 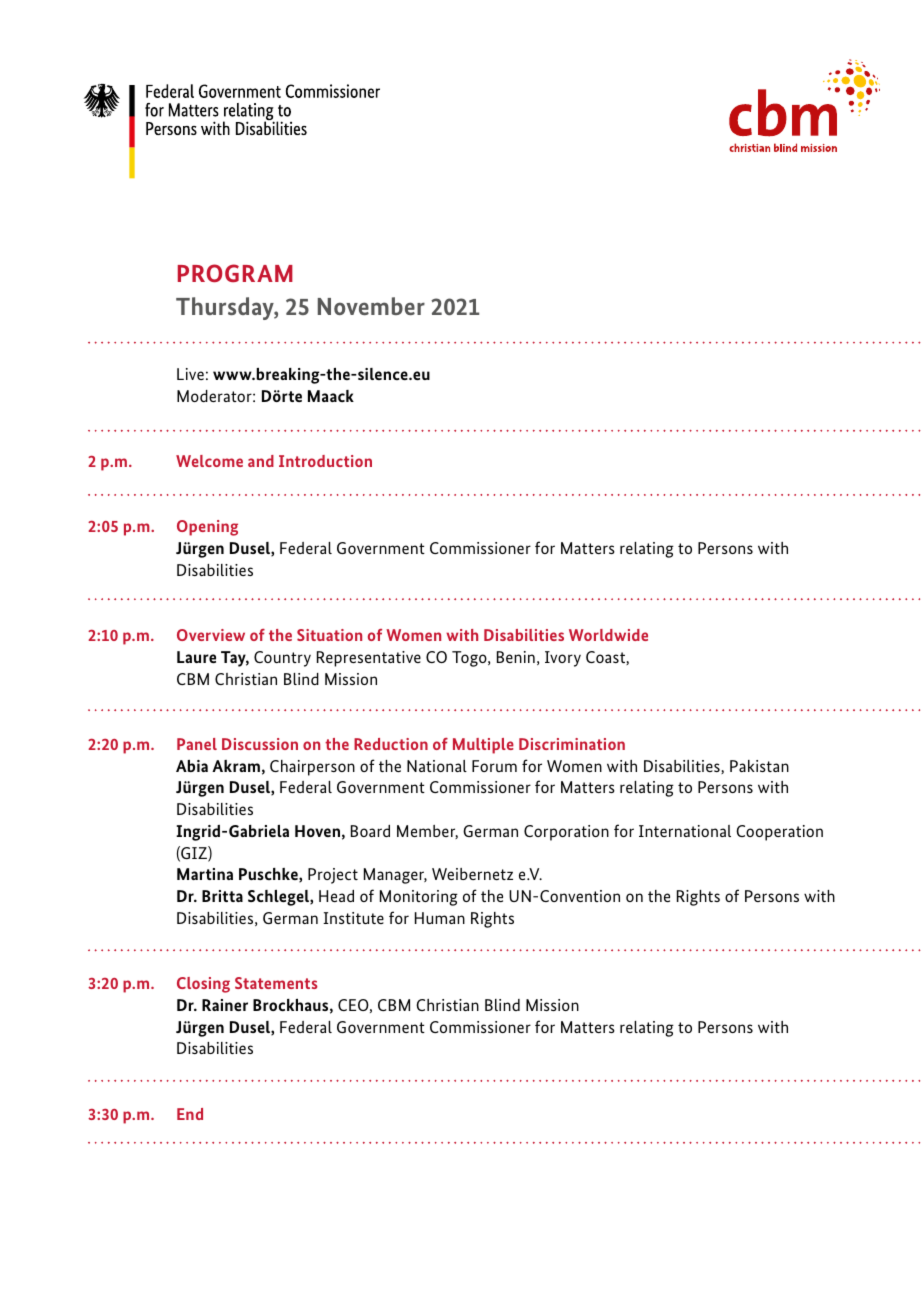 What do you see at coordinates (325, 461) in the screenshot?
I see `Introduction` at bounding box center [325, 461].
